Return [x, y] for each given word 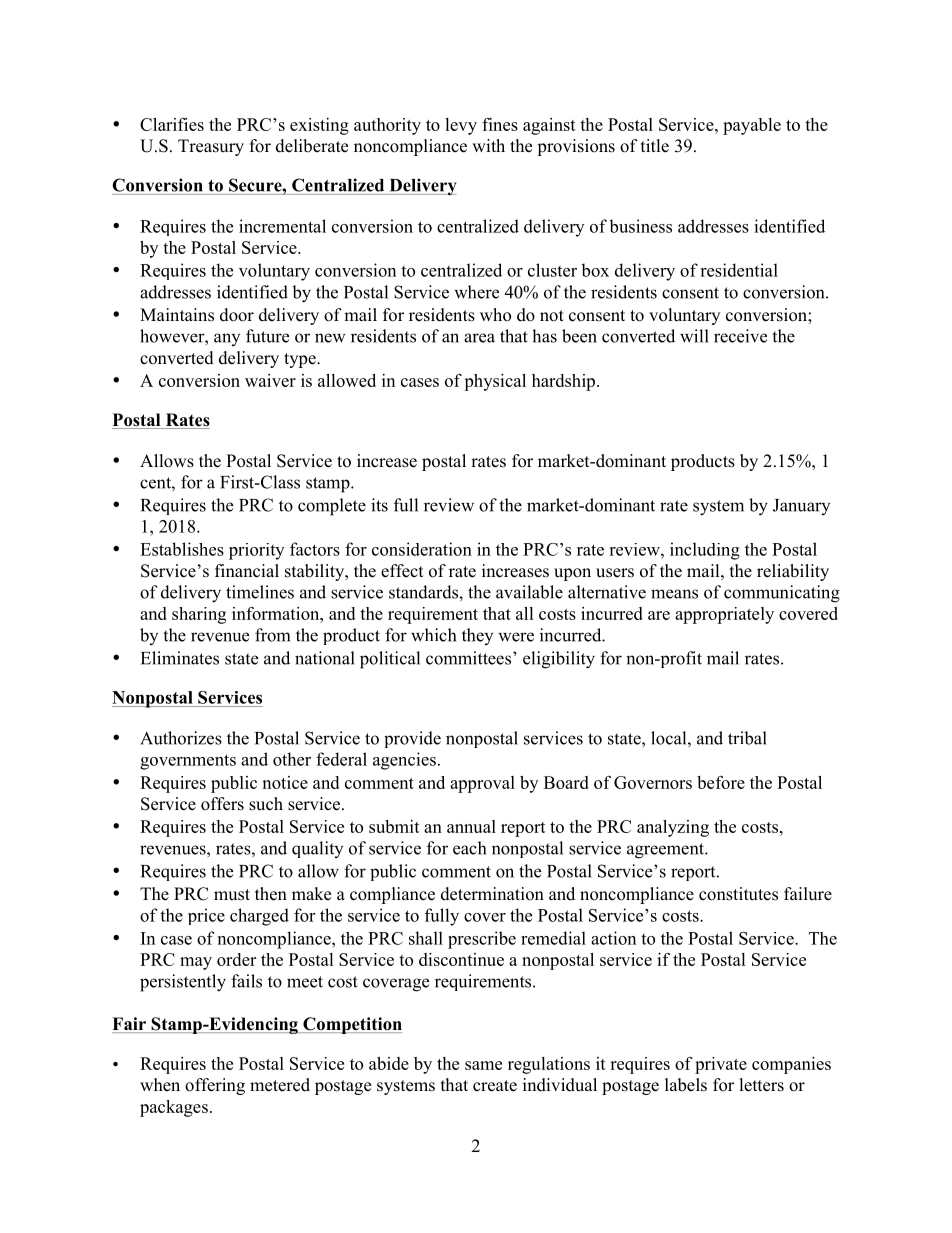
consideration [422, 549]
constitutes [738, 894]
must [232, 895]
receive [740, 336]
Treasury [211, 147]
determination [492, 894]
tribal [747, 738]
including [705, 551]
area [479, 338]
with [488, 145]
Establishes [182, 549]
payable [752, 126]
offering [215, 1086]
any [227, 339]
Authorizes [181, 738]
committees [468, 658]
